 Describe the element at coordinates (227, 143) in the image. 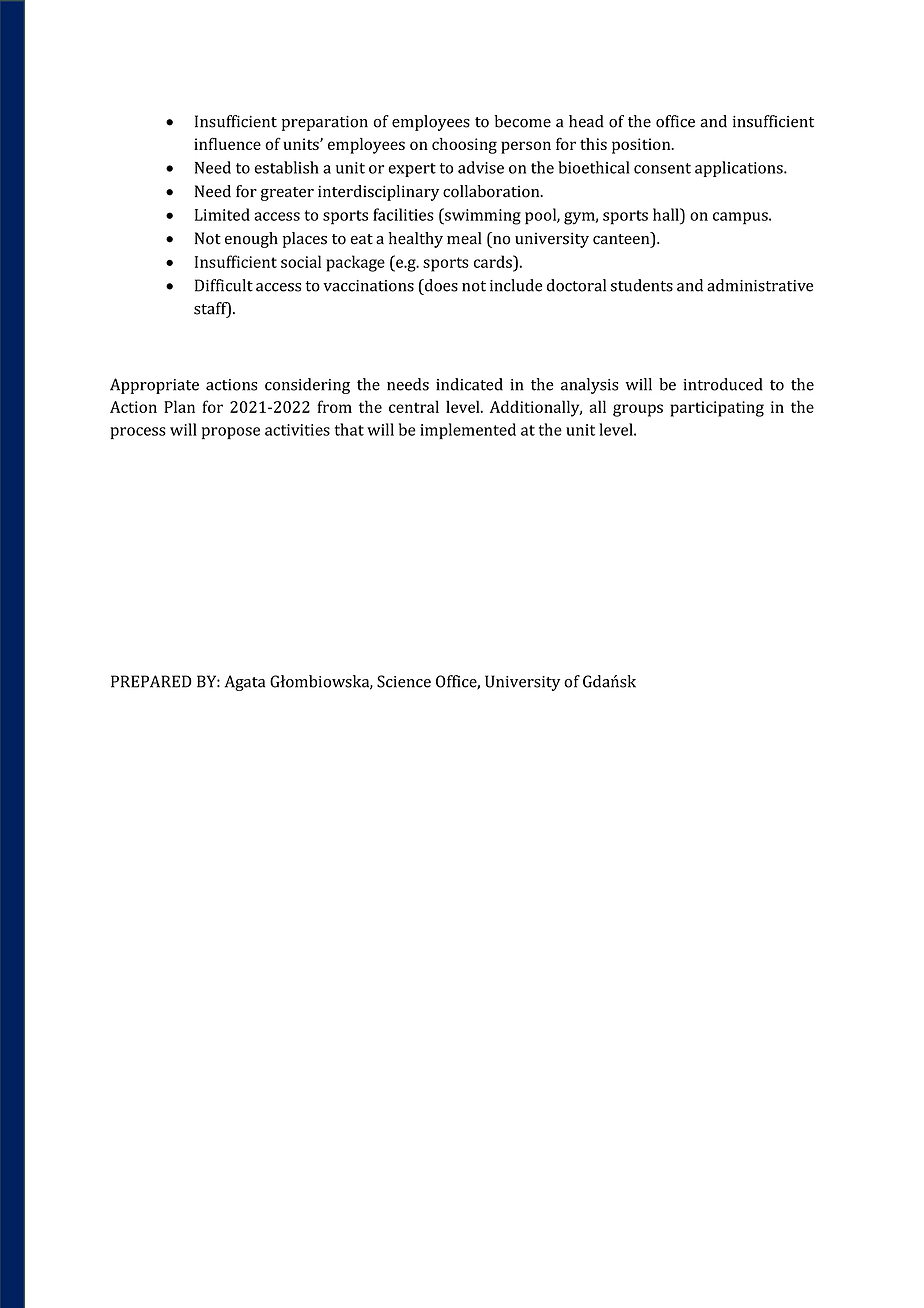

I see `influence` at that location.
